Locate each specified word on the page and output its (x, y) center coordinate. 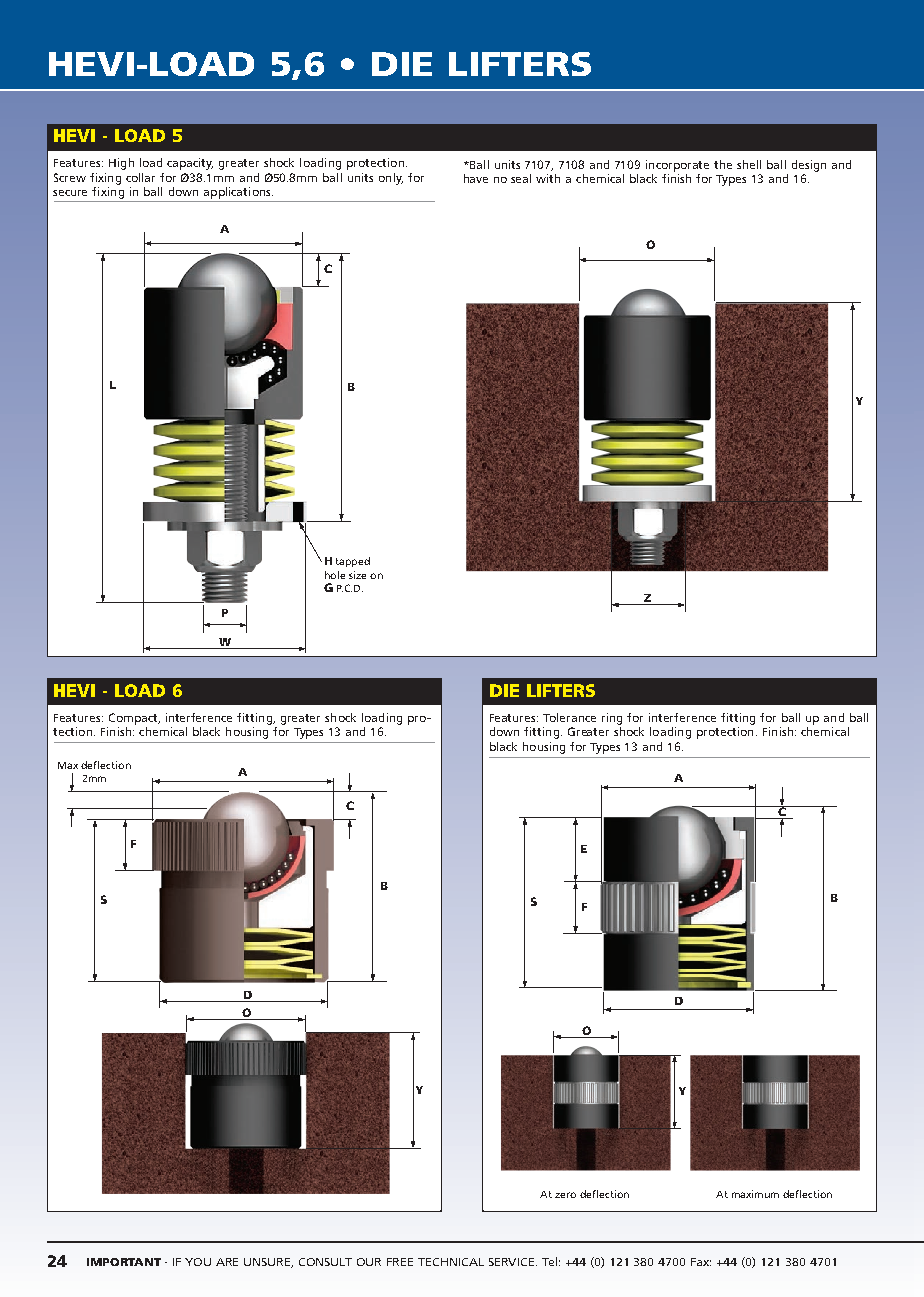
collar (140, 177)
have (476, 178)
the (723, 164)
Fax (701, 1262)
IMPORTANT (124, 1262)
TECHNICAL (451, 1262)
